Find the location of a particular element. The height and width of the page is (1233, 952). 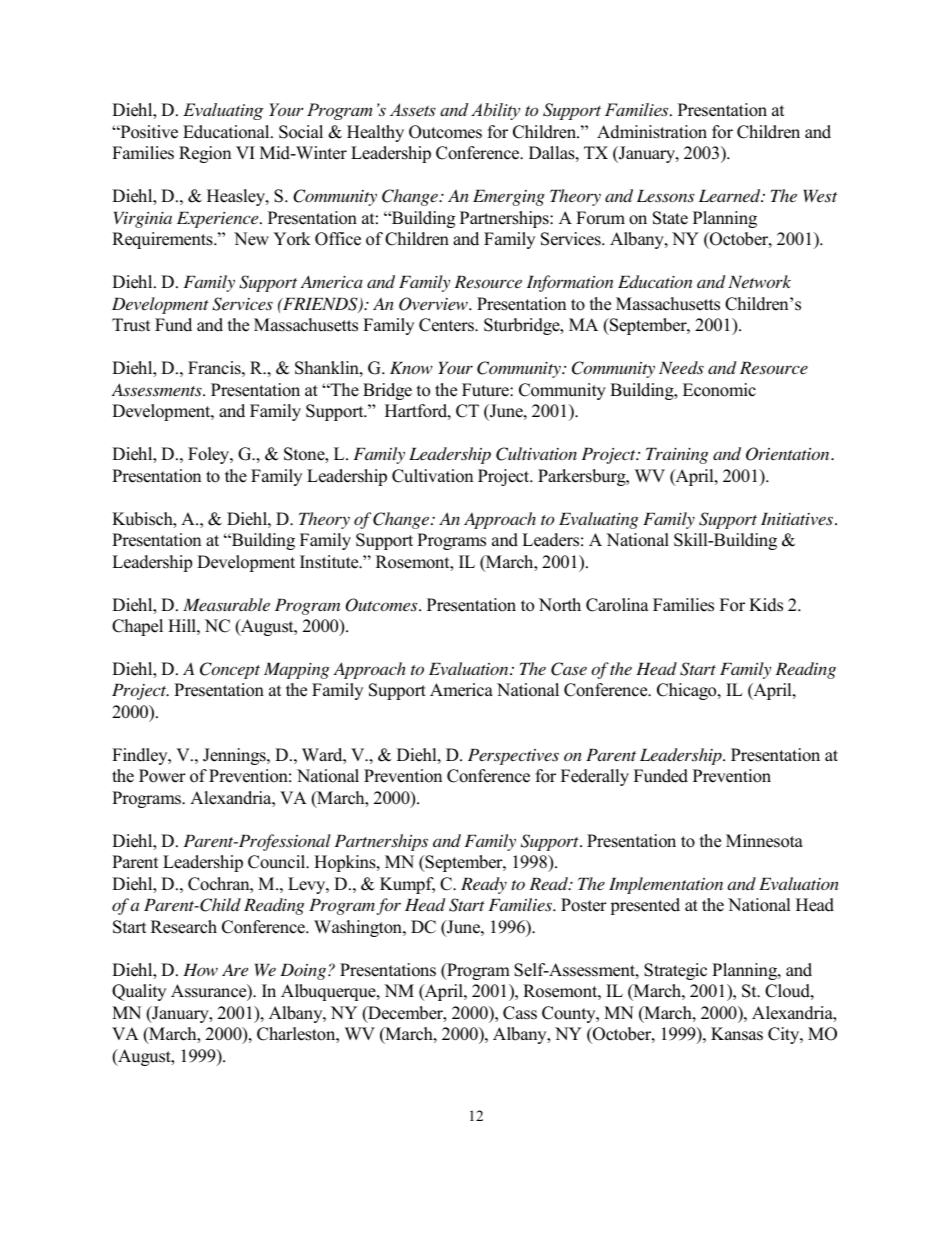

Administration is located at coordinates (652, 132).
